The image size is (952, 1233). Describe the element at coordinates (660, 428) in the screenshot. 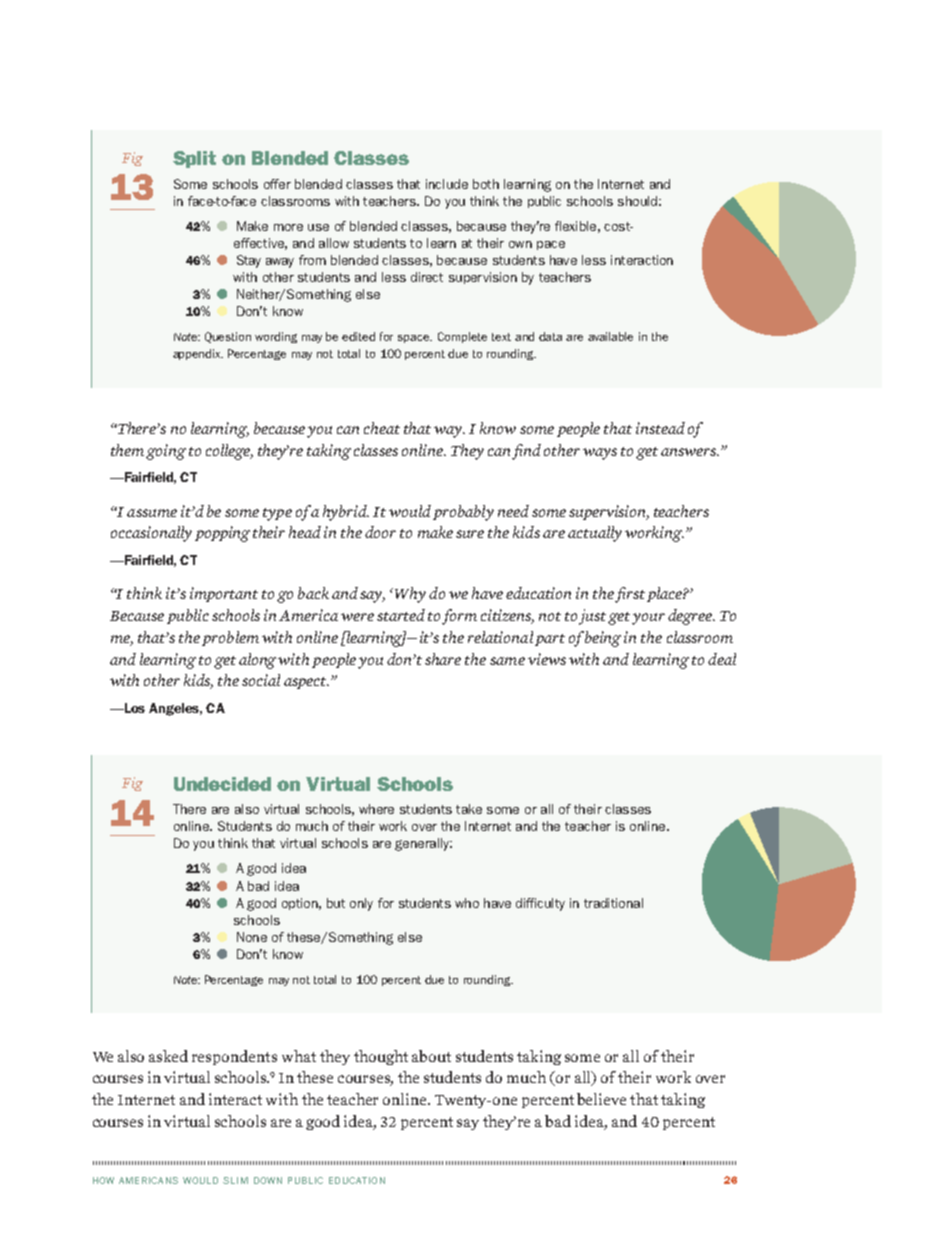

I see `instead` at that location.
